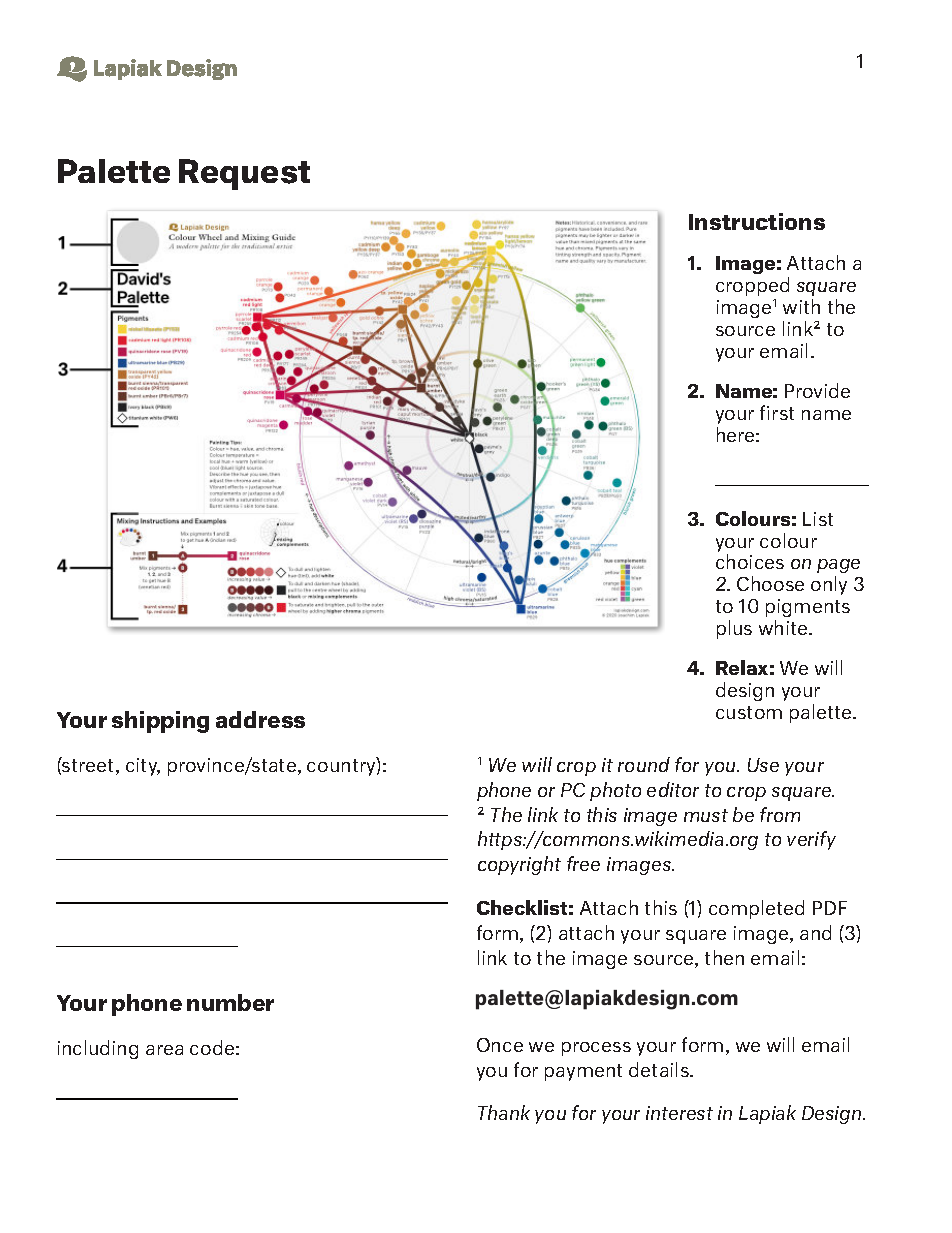 The width and height of the page is (952, 1233). Describe the element at coordinates (801, 306) in the page. I see `with` at that location.
